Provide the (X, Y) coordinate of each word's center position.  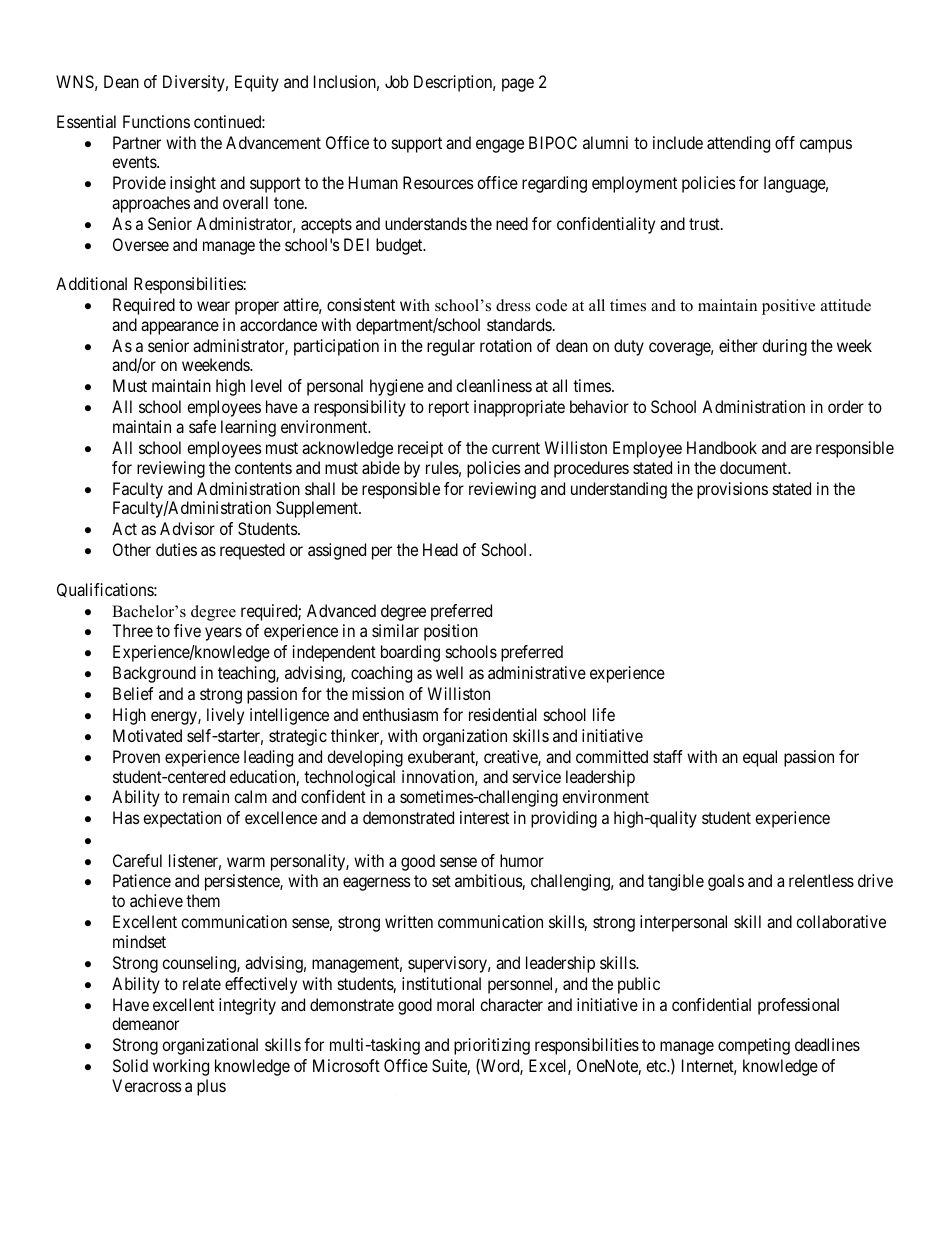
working (181, 1067)
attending (738, 144)
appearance (180, 328)
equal (760, 758)
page (518, 85)
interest (484, 817)
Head (440, 549)
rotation (506, 345)
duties (176, 549)
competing (754, 1046)
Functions (156, 121)
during (784, 347)
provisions (732, 490)
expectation (182, 819)
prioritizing (492, 1046)
